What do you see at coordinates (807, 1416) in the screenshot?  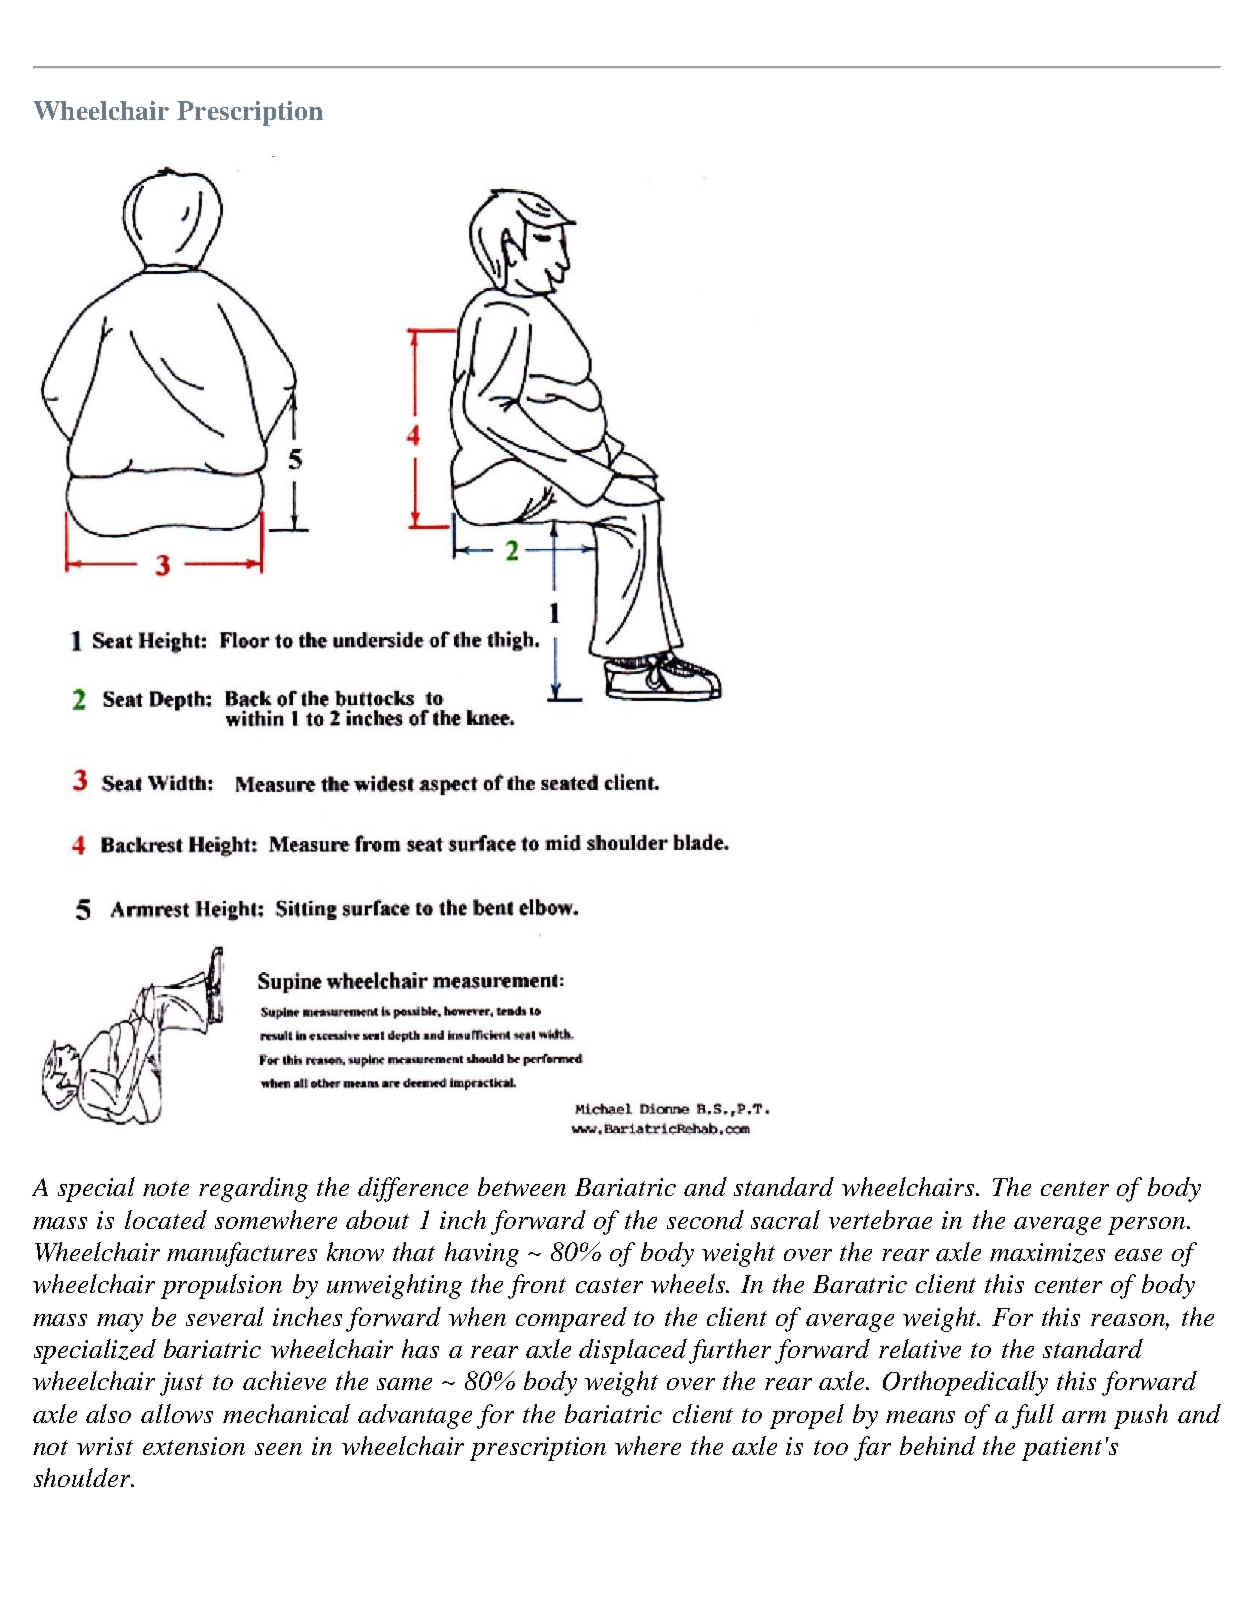 I see `propel` at bounding box center [807, 1416].
